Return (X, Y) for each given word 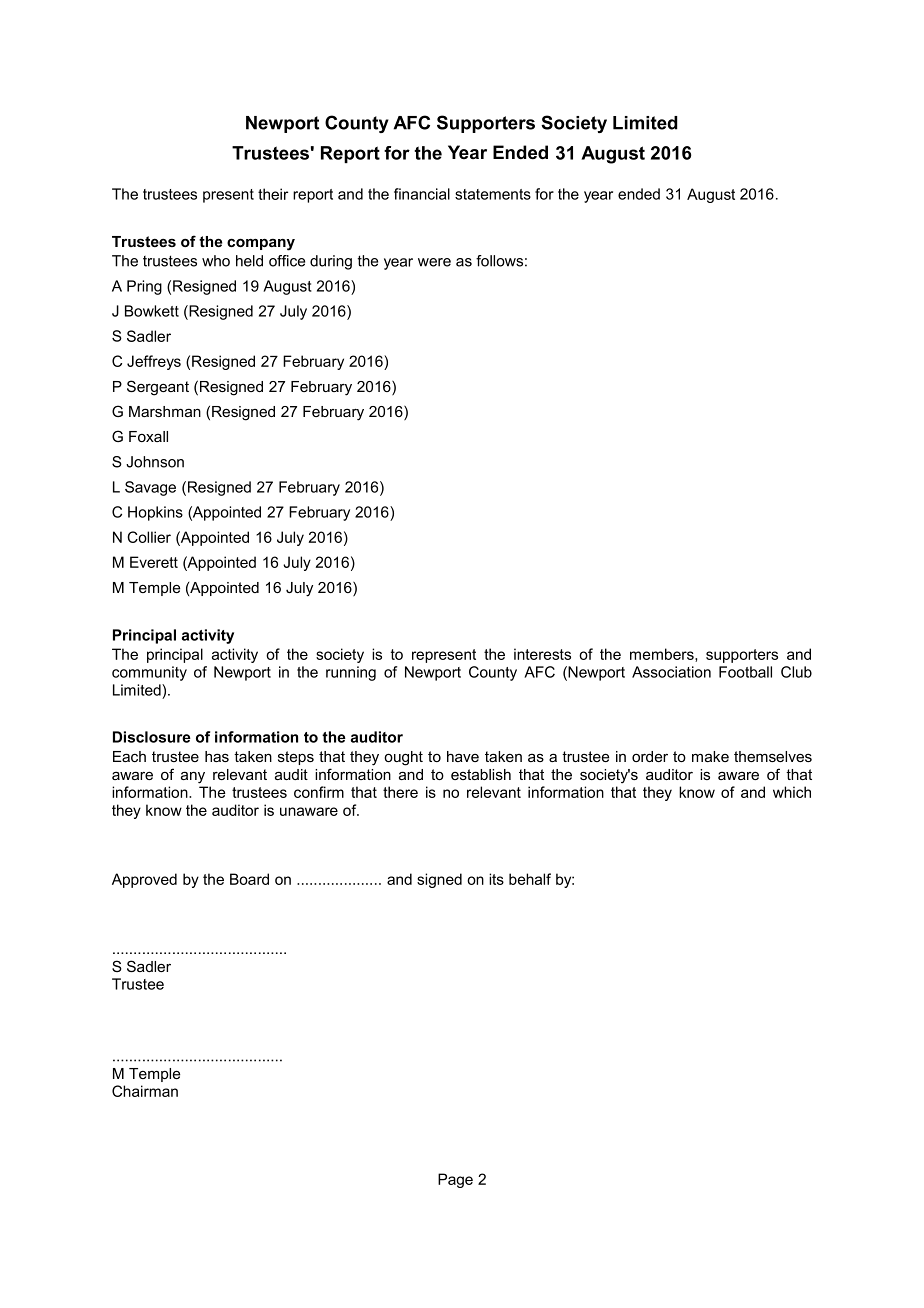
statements (493, 194)
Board (249, 879)
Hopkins (155, 513)
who (216, 261)
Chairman (145, 1091)
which (792, 792)
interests (542, 654)
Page (455, 1180)
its (496, 879)
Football (745, 672)
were (434, 262)
